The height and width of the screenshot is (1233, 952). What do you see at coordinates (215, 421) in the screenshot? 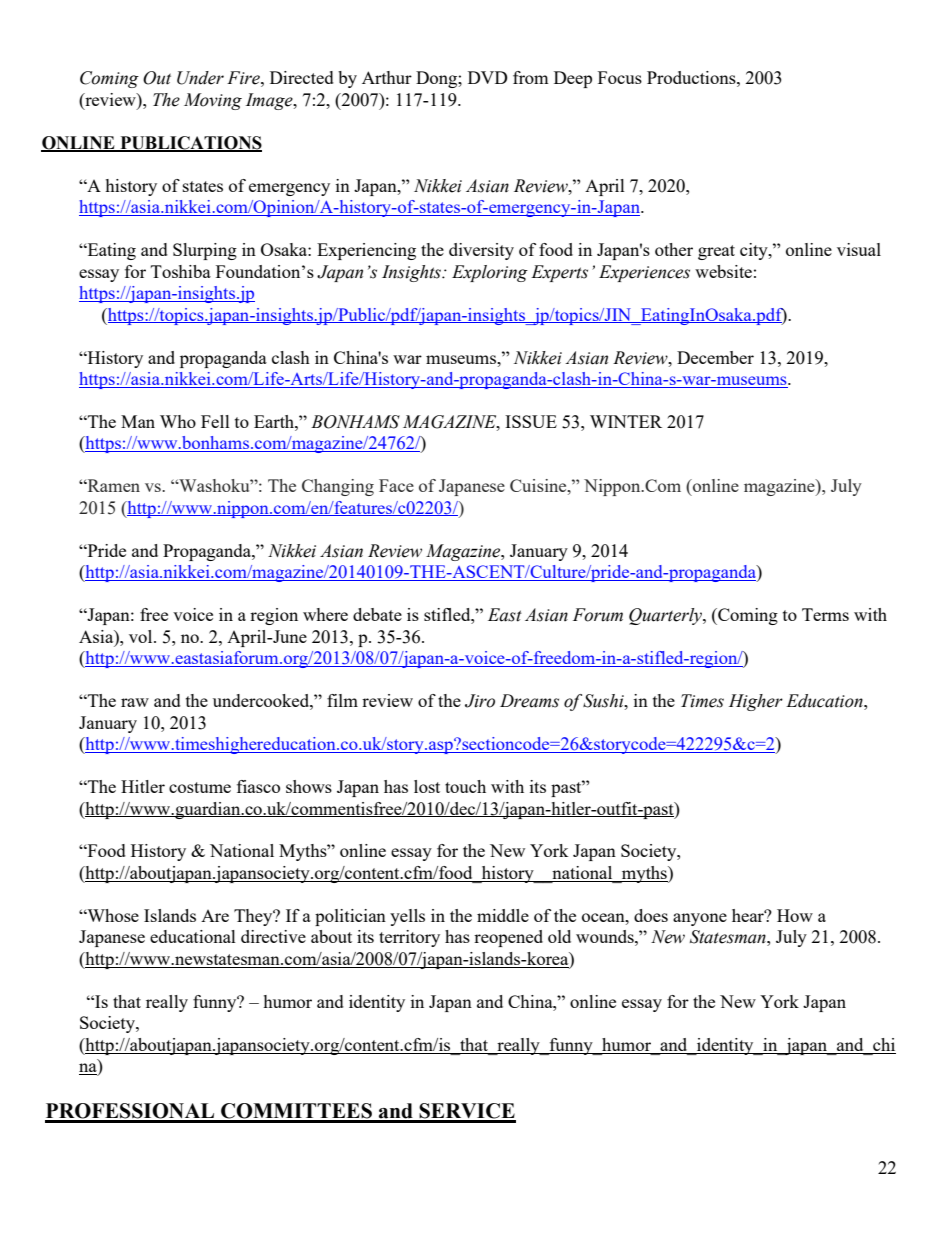
I see `Fell` at bounding box center [215, 421].
